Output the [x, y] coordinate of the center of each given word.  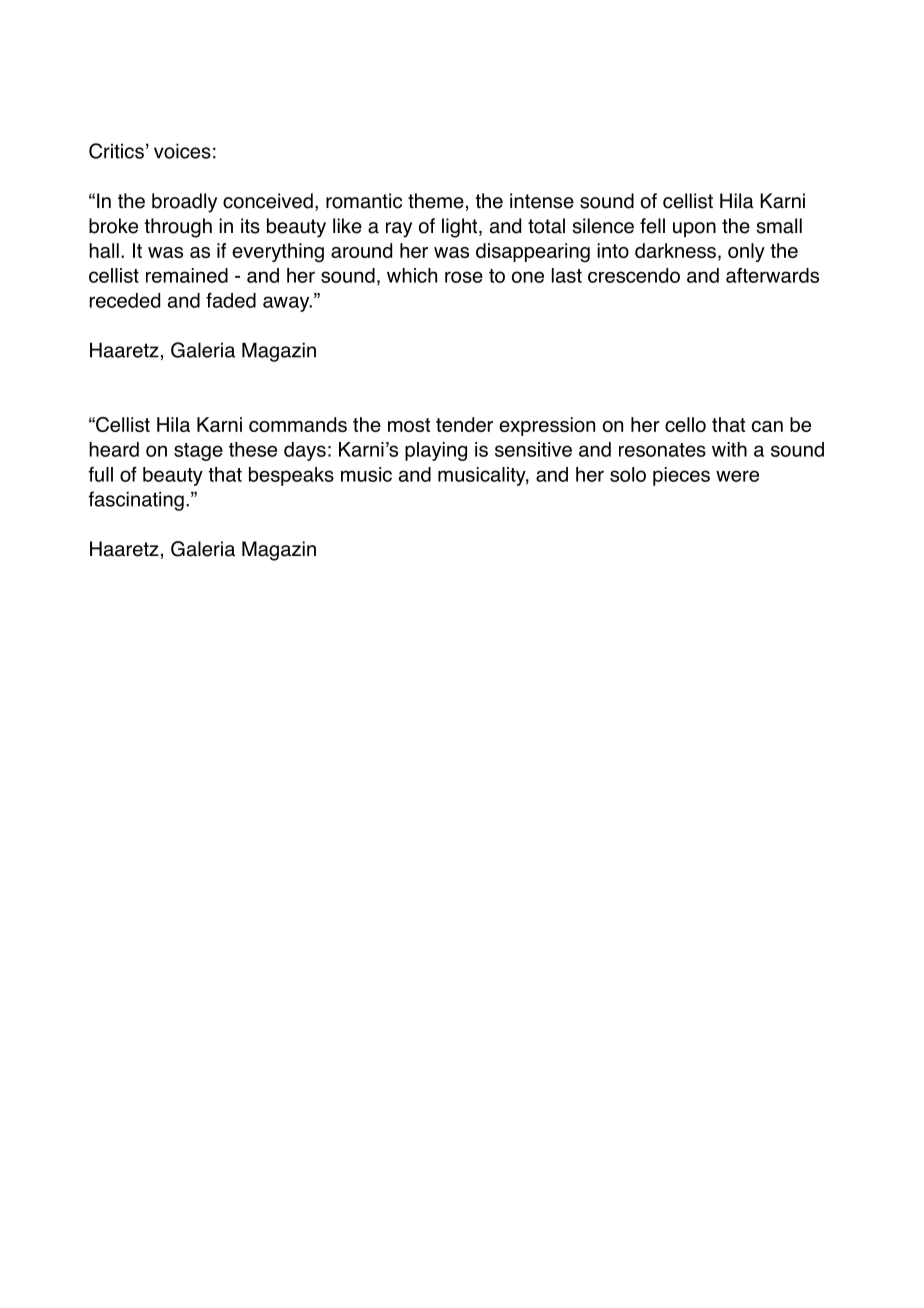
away [287, 304]
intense [542, 201]
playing [436, 451]
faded [231, 300]
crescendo [634, 275]
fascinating [136, 501]
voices [182, 151]
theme [436, 201]
